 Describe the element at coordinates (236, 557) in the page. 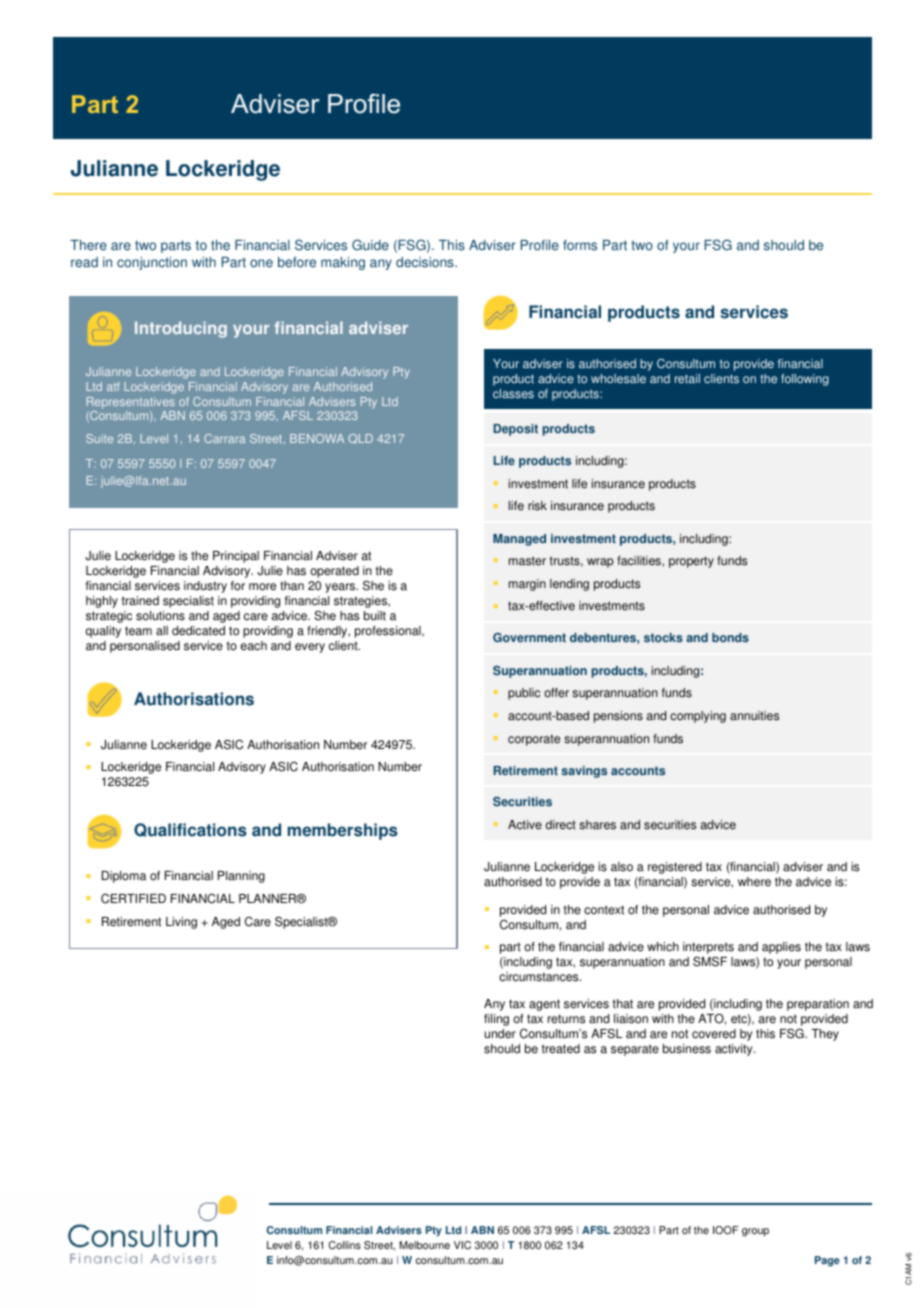

I see `Principal` at that location.
